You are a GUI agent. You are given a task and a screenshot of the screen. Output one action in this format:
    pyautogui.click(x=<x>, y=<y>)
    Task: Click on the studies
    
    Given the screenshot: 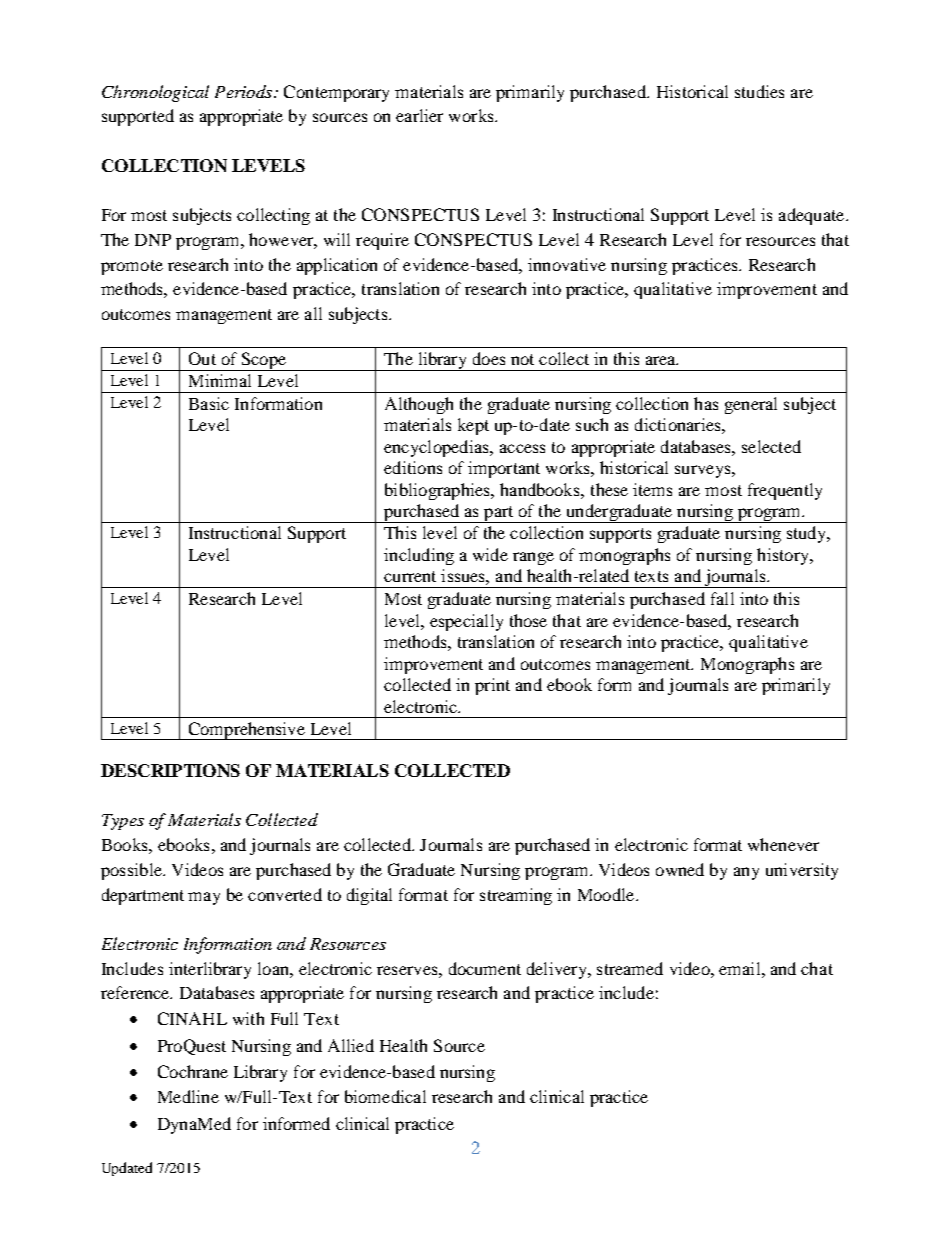 What is the action you would take?
    pyautogui.click(x=759, y=91)
